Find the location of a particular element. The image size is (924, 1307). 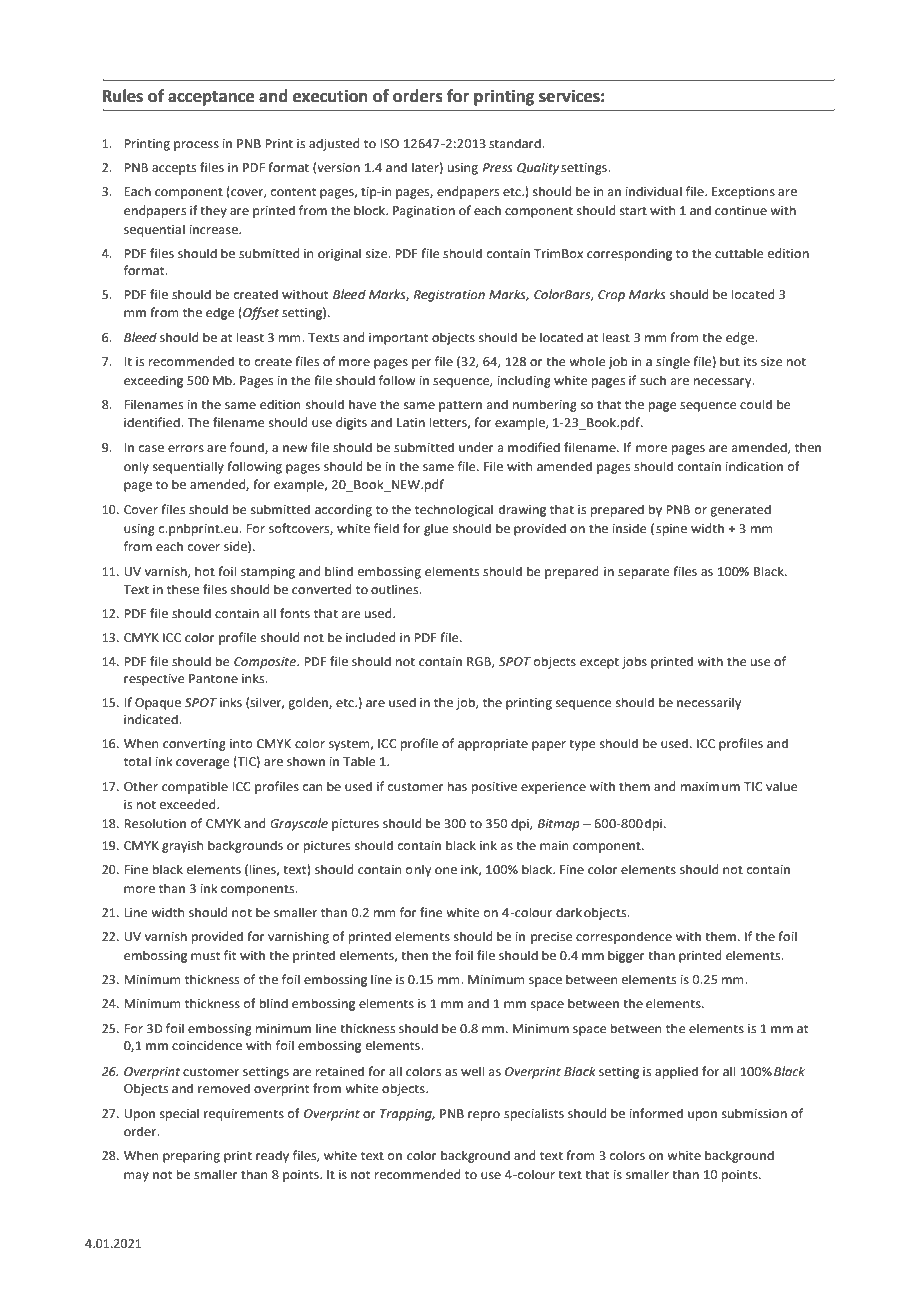

individual is located at coordinates (654, 191).
